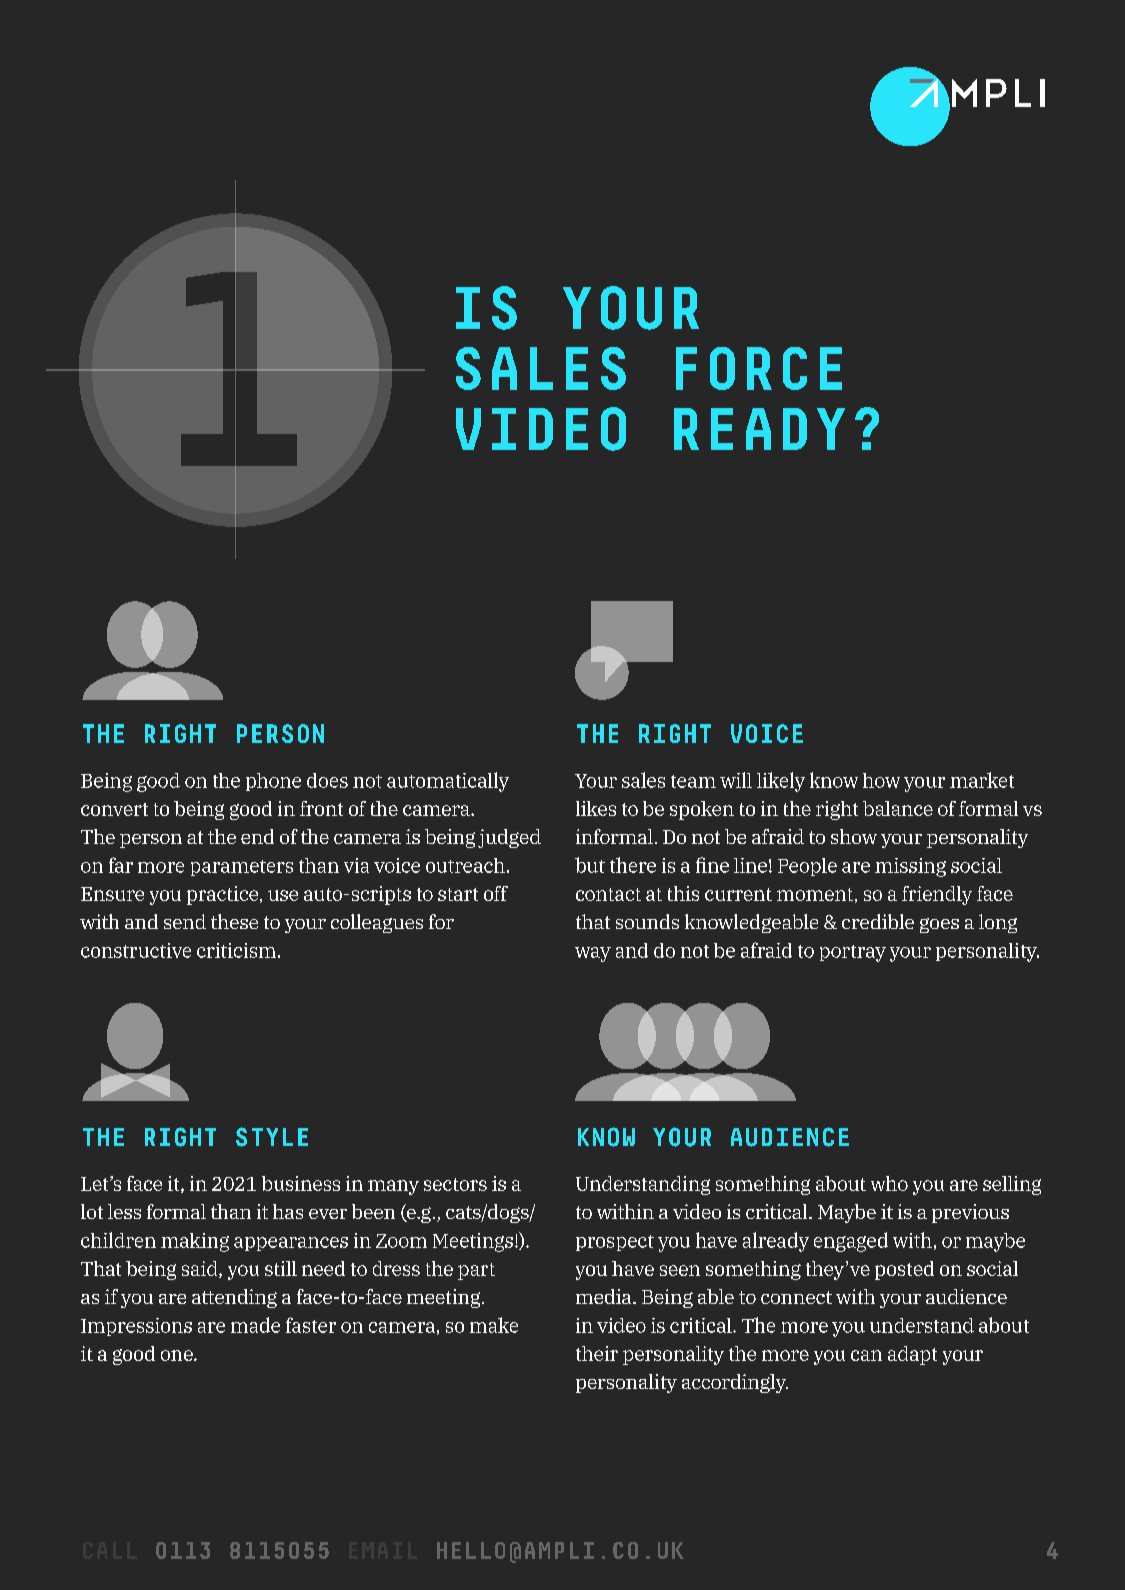 This screenshot has height=1590, width=1125. What do you see at coordinates (224, 895) in the screenshot?
I see `practice` at bounding box center [224, 895].
